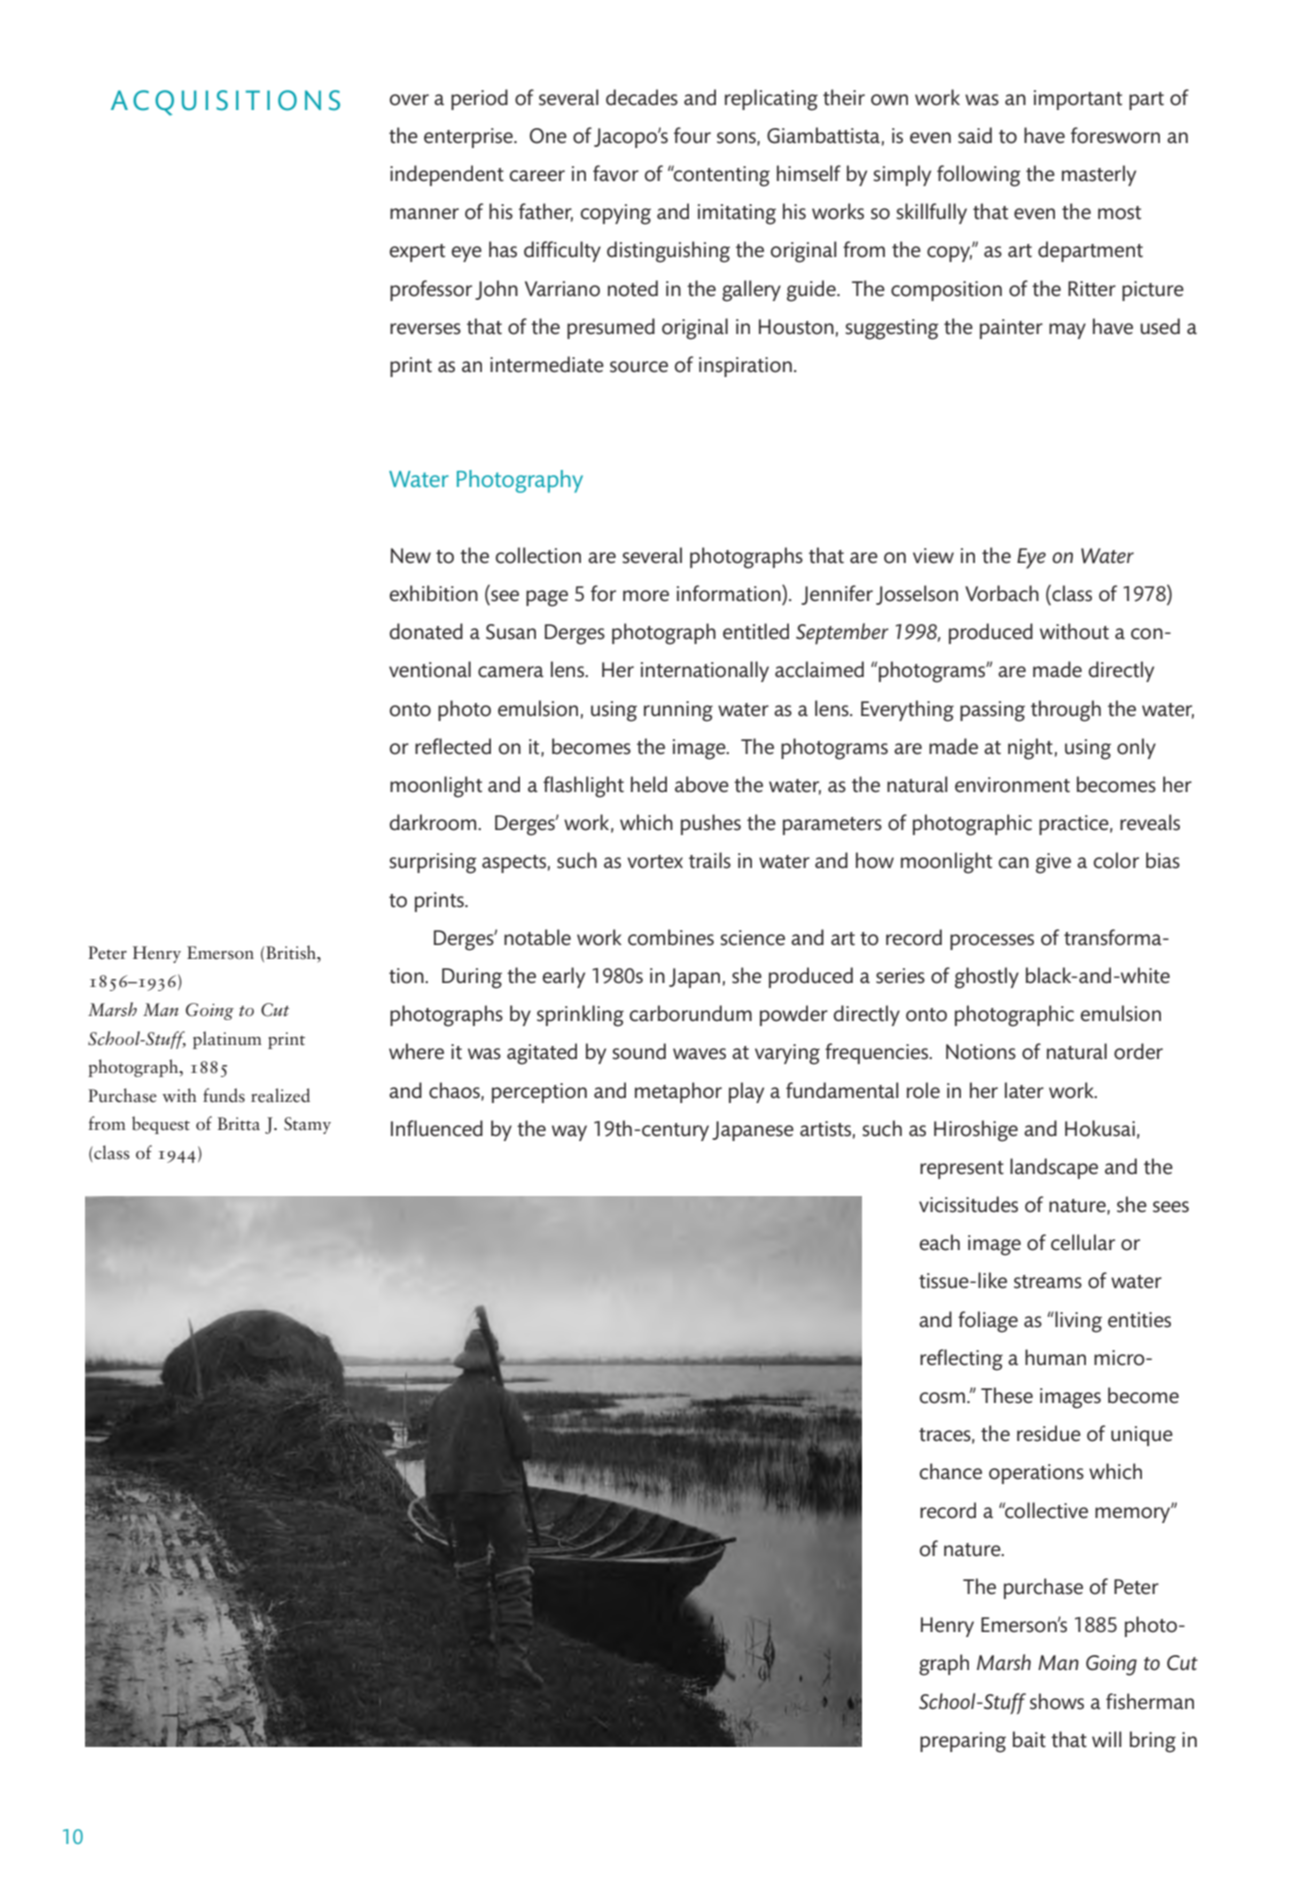 This document has height=1890, width=1289. Describe the element at coordinates (671, 937) in the document. I see `combines` at that location.
